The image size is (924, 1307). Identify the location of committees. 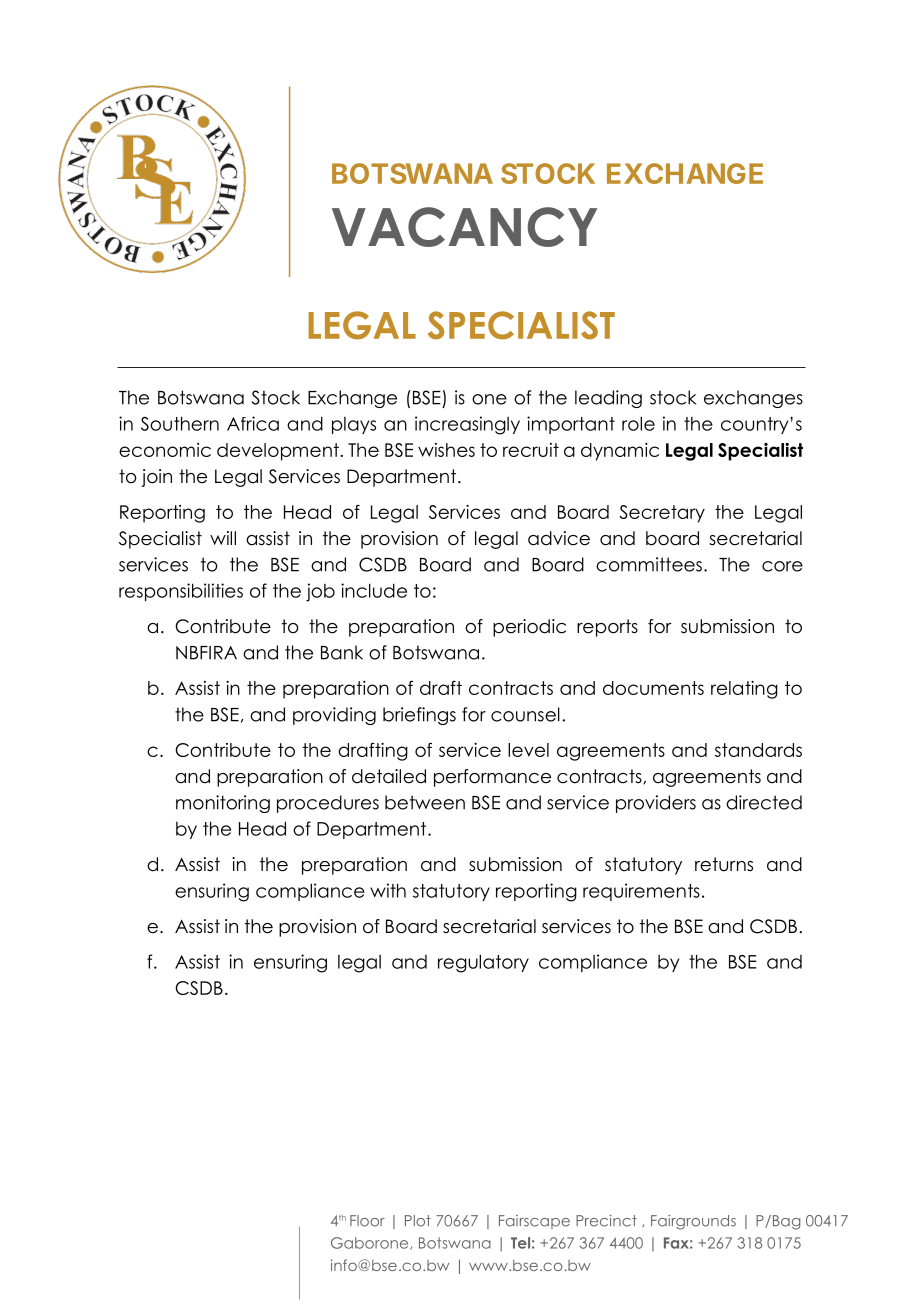
(649, 564).
